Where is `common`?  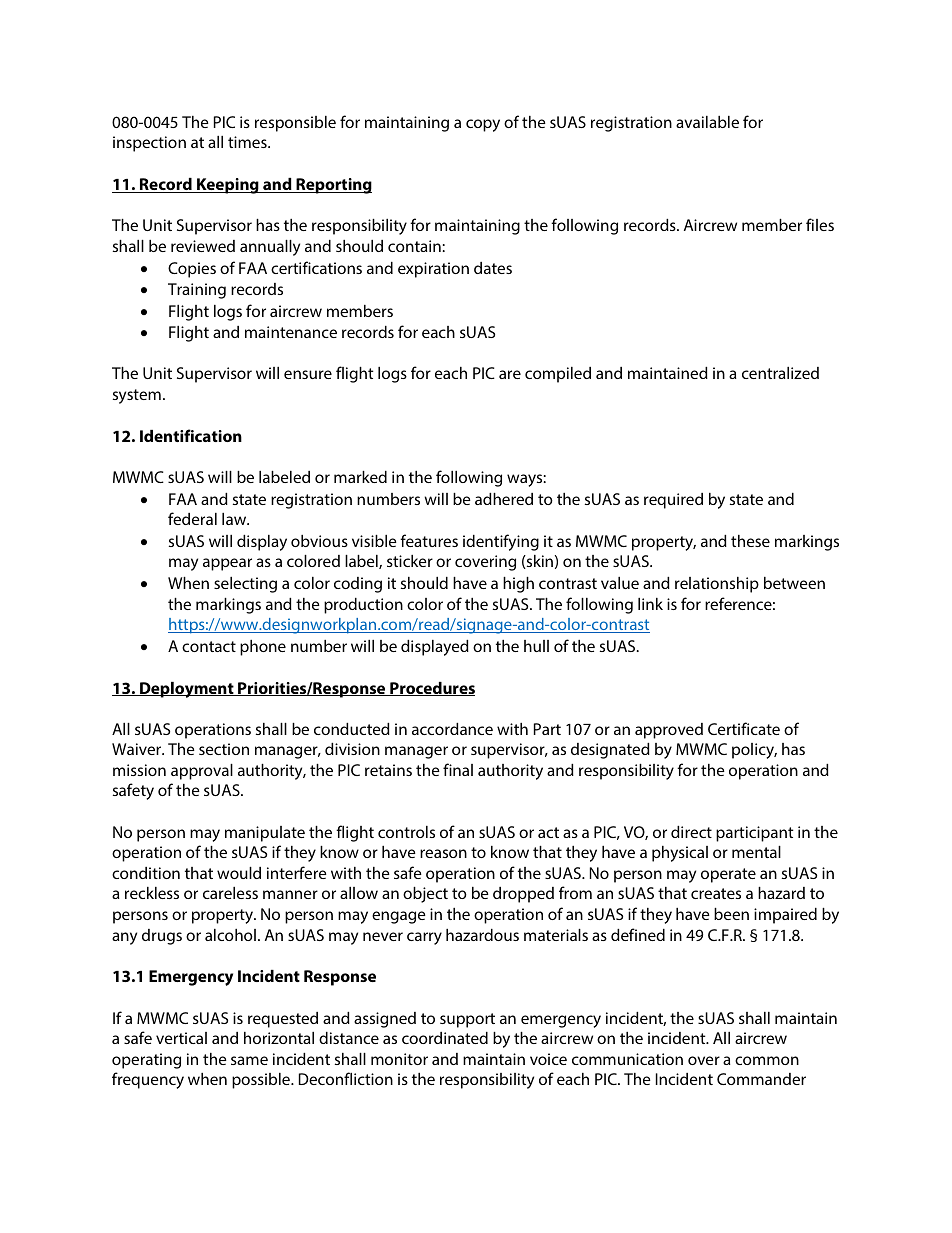
common is located at coordinates (767, 1060).
